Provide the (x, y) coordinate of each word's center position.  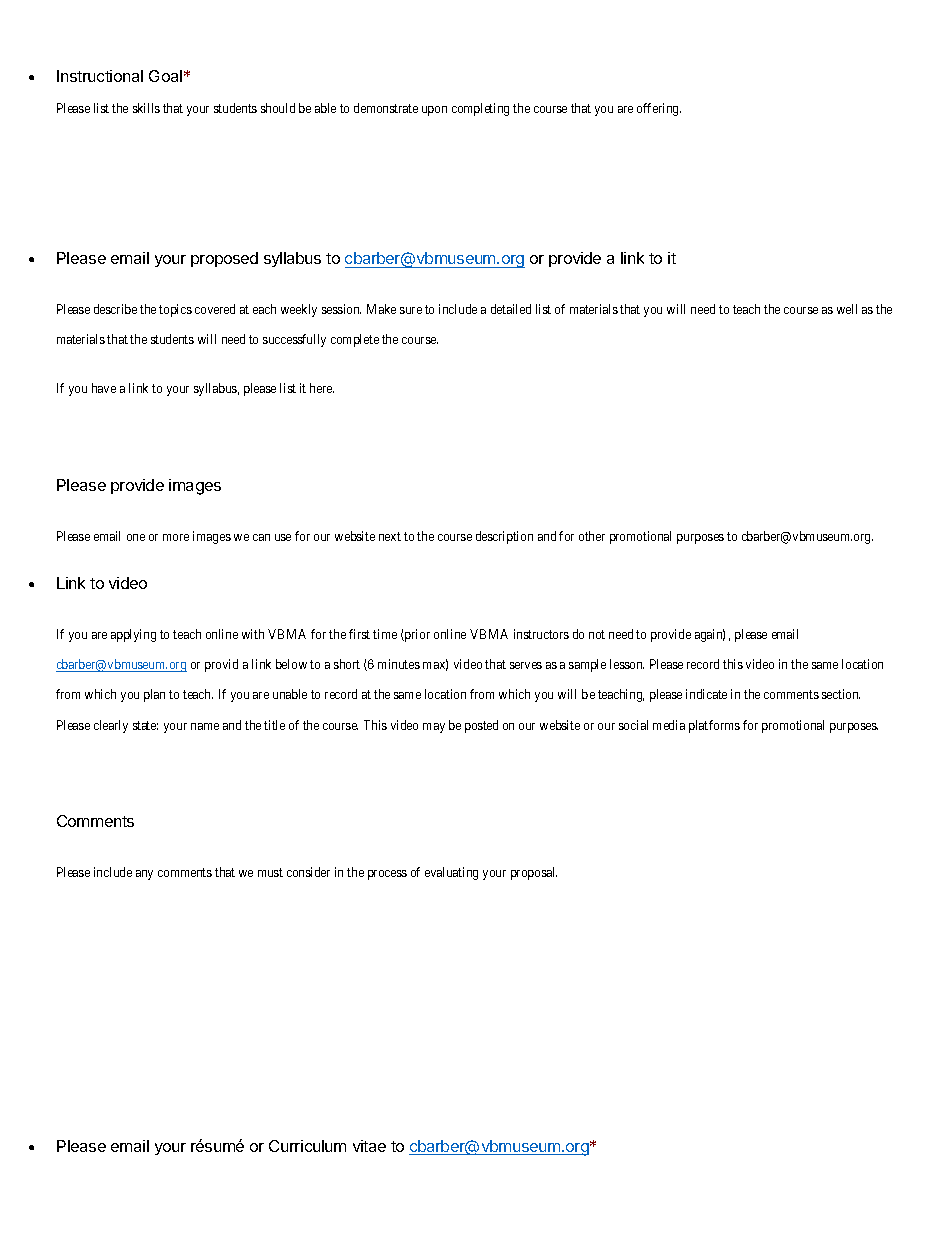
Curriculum (307, 1146)
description (504, 537)
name (205, 726)
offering (659, 109)
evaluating (451, 873)
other (592, 536)
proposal (534, 873)
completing (480, 109)
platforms (714, 726)
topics (175, 310)
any (144, 875)
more (176, 537)
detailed (511, 309)
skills (146, 108)
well (847, 309)
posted (481, 726)
